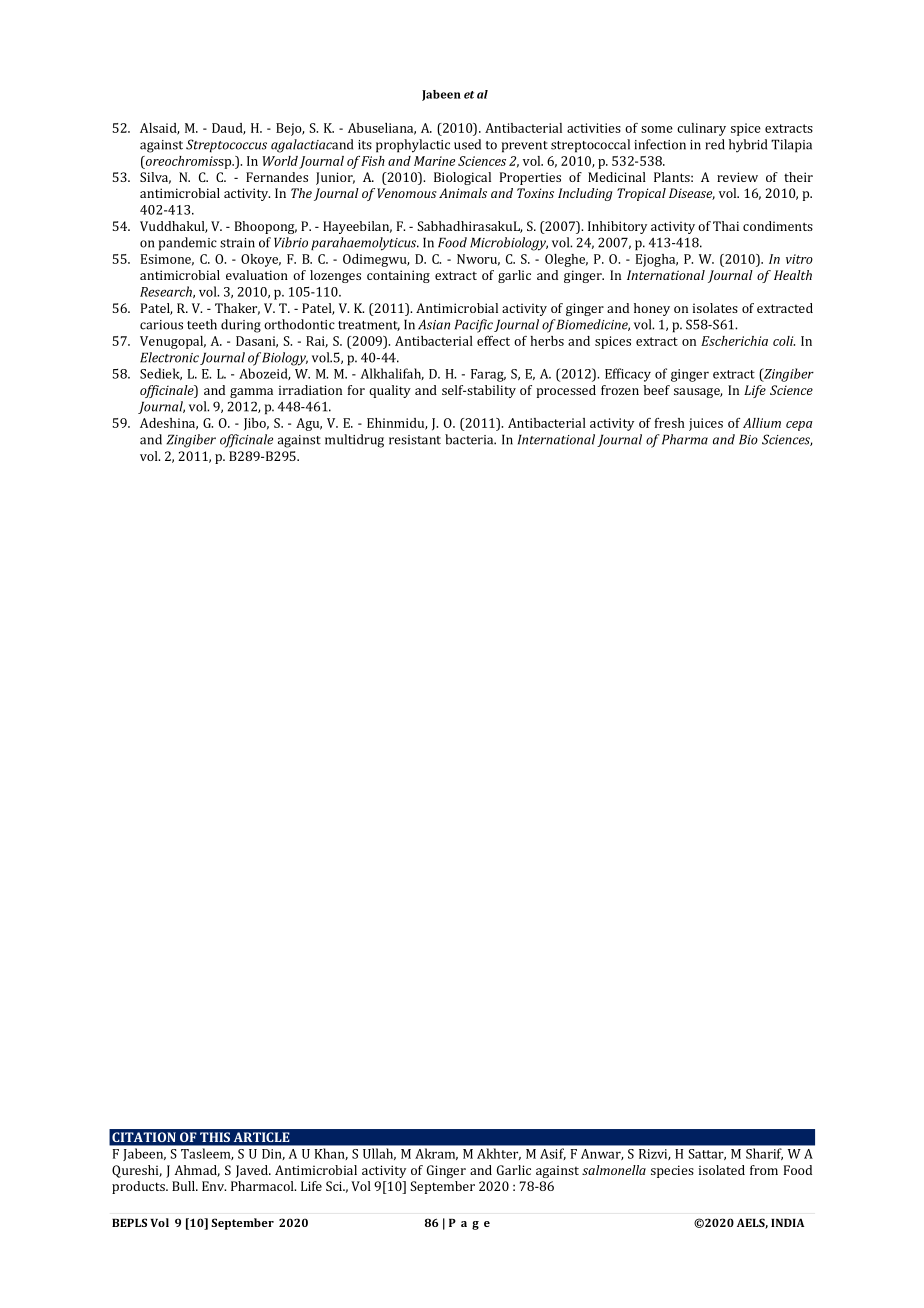 The width and height of the document is (924, 1308). I want to click on resistant, so click(415, 440).
